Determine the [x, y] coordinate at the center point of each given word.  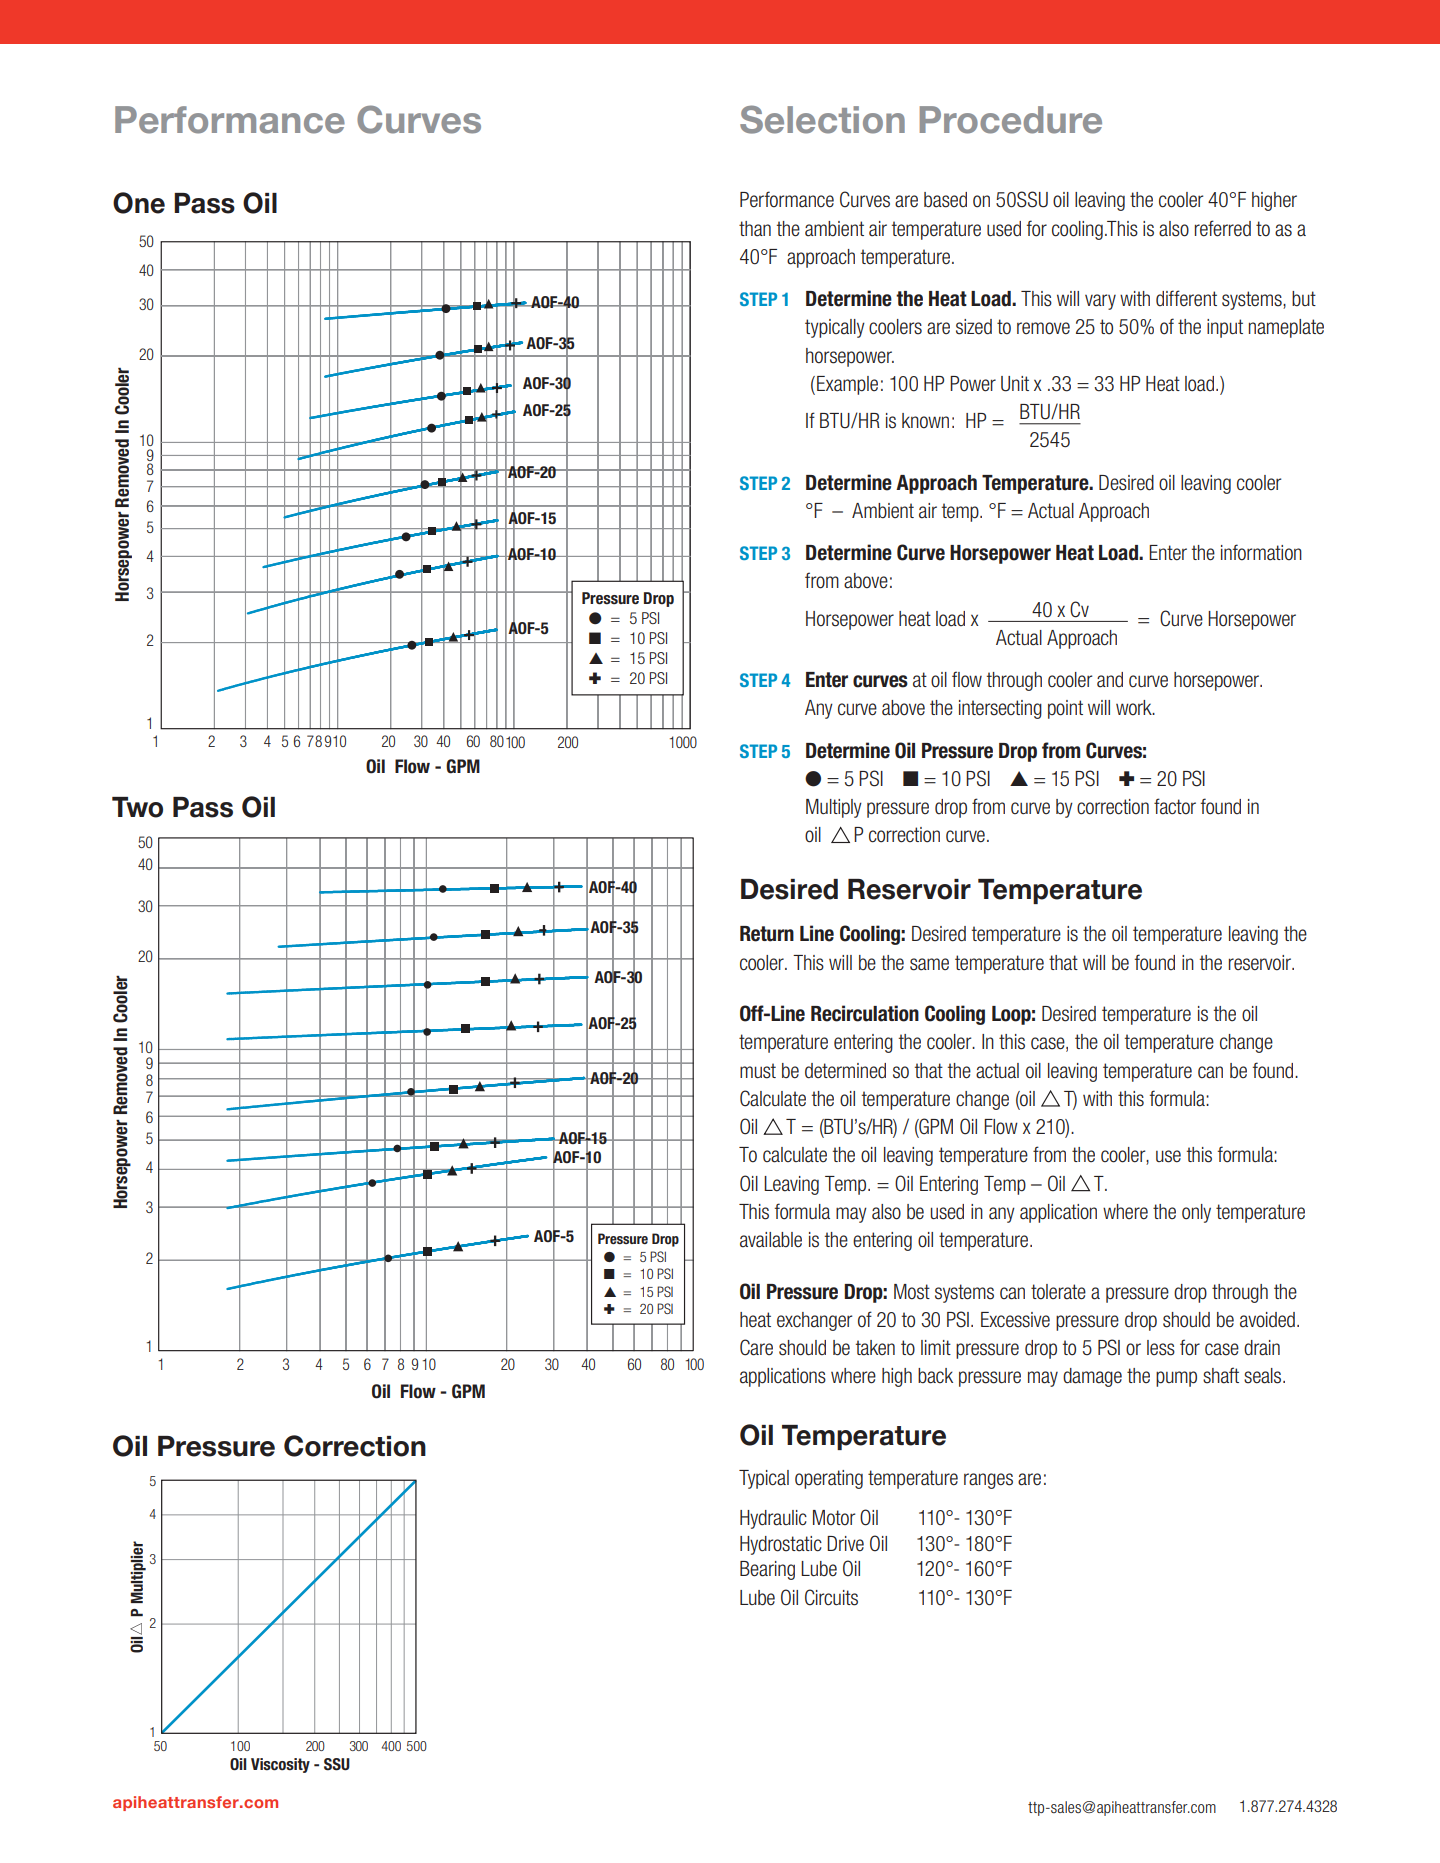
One [139, 203]
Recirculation [865, 1013]
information [1261, 552]
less [1161, 1348]
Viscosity [280, 1765]
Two [137, 807]
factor [1175, 806]
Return [767, 934]
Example [847, 385]
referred [1223, 228]
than [755, 229]
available [771, 1240]
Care [756, 1347]
